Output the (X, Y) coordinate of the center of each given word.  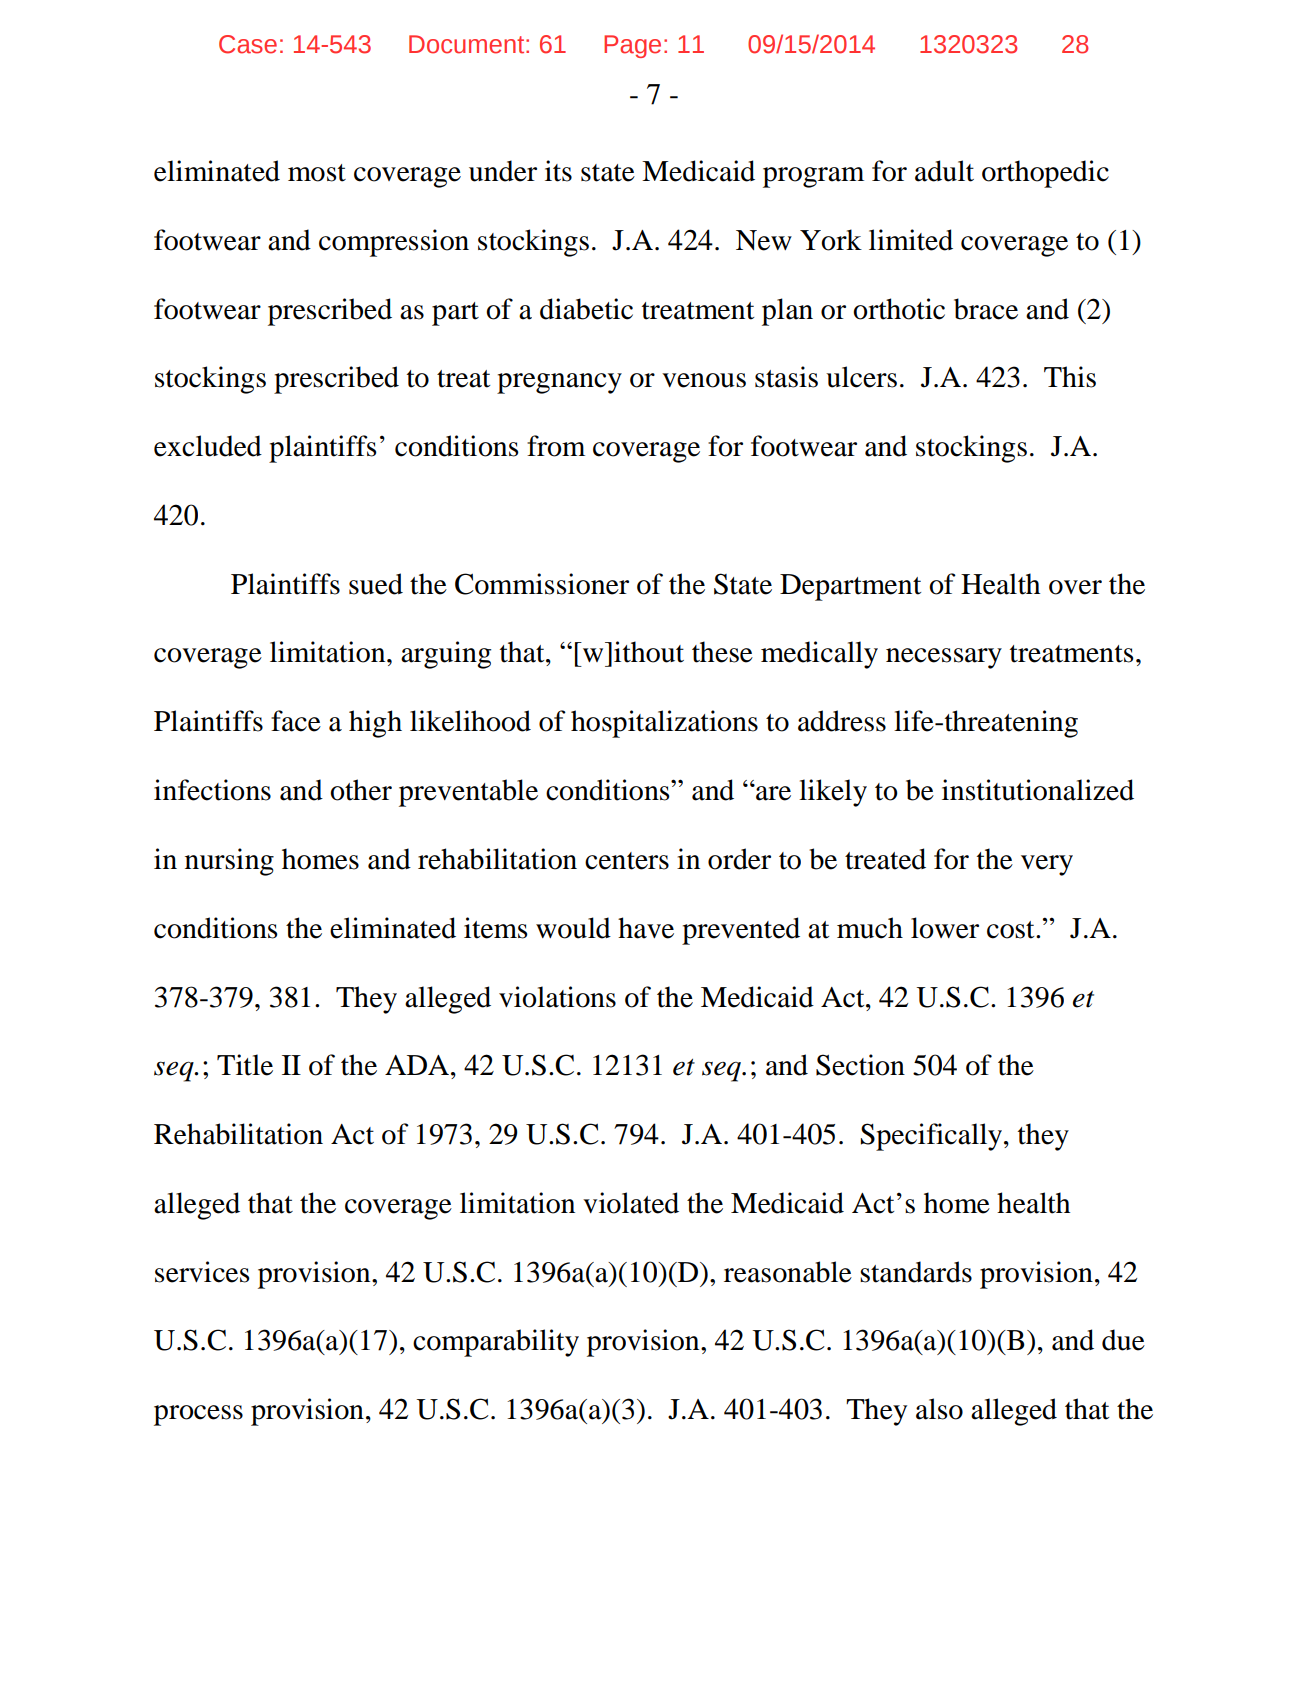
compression (394, 243)
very (1047, 865)
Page (632, 46)
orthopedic (1045, 174)
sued (376, 584)
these (722, 652)
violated (631, 1203)
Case (248, 44)
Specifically (933, 1137)
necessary (944, 658)
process (198, 1415)
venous (704, 380)
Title (245, 1065)
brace (986, 309)
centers (627, 861)
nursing (229, 862)
